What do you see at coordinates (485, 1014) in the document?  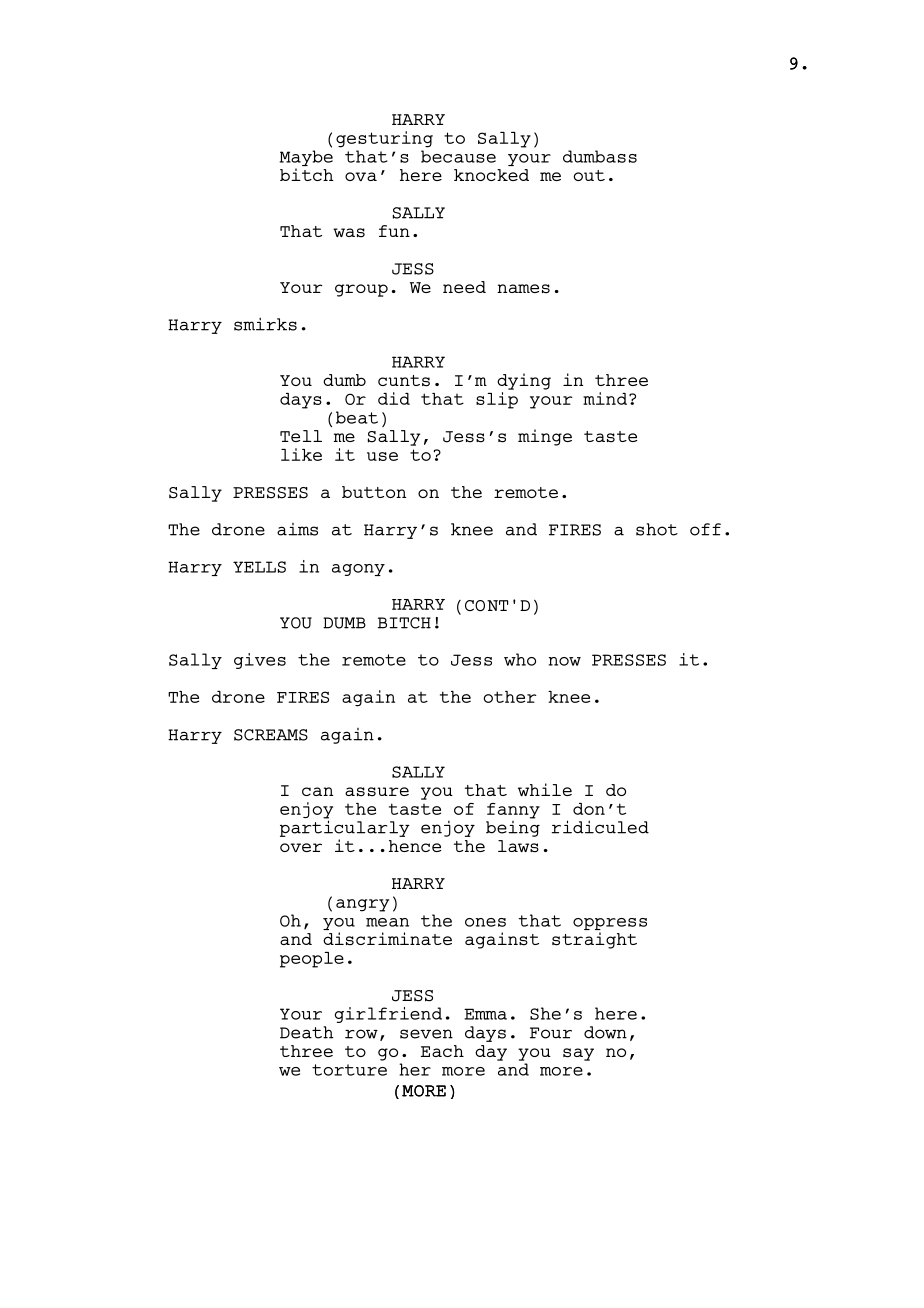 I see `Emma` at bounding box center [485, 1014].
